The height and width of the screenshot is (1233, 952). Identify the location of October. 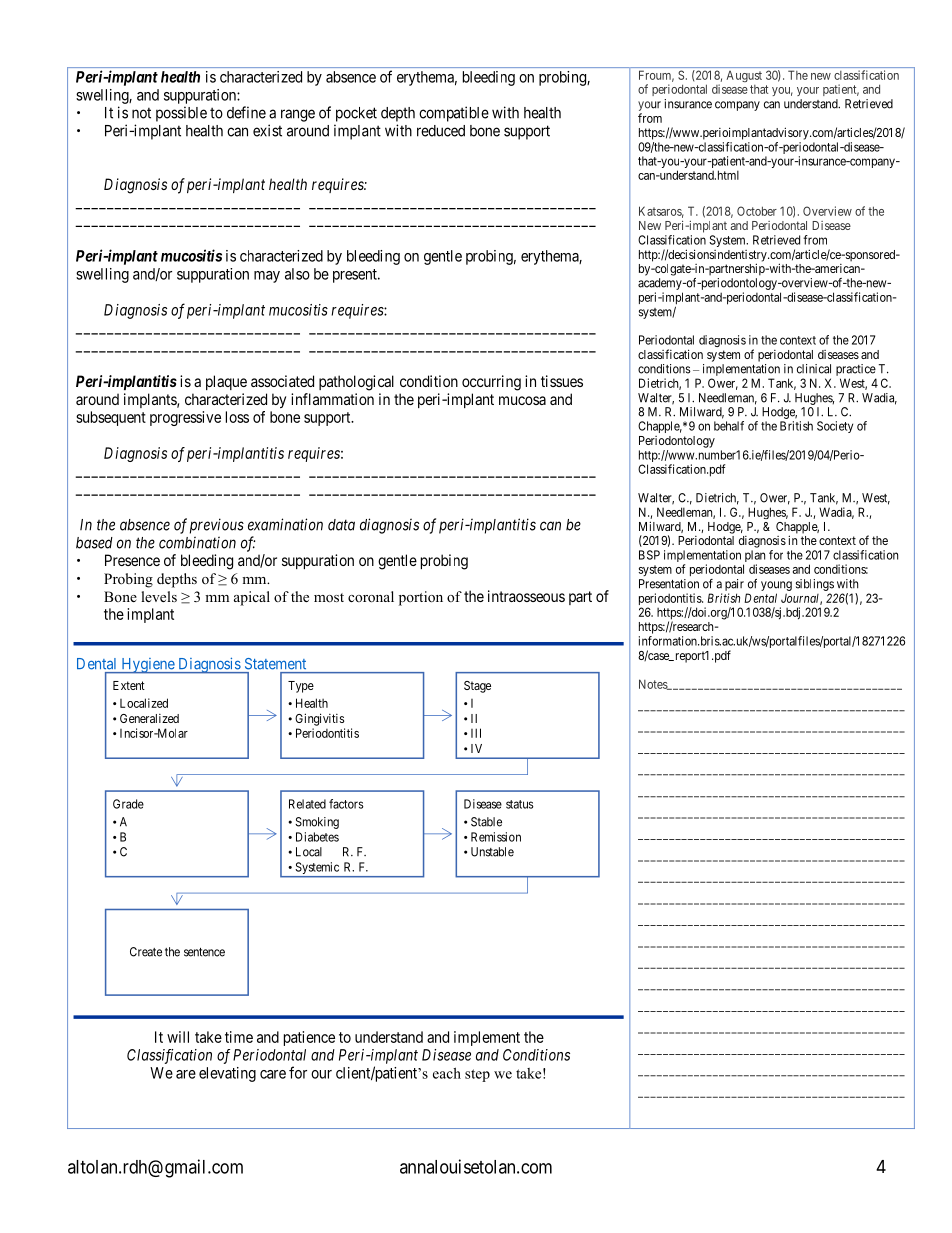
(757, 211).
